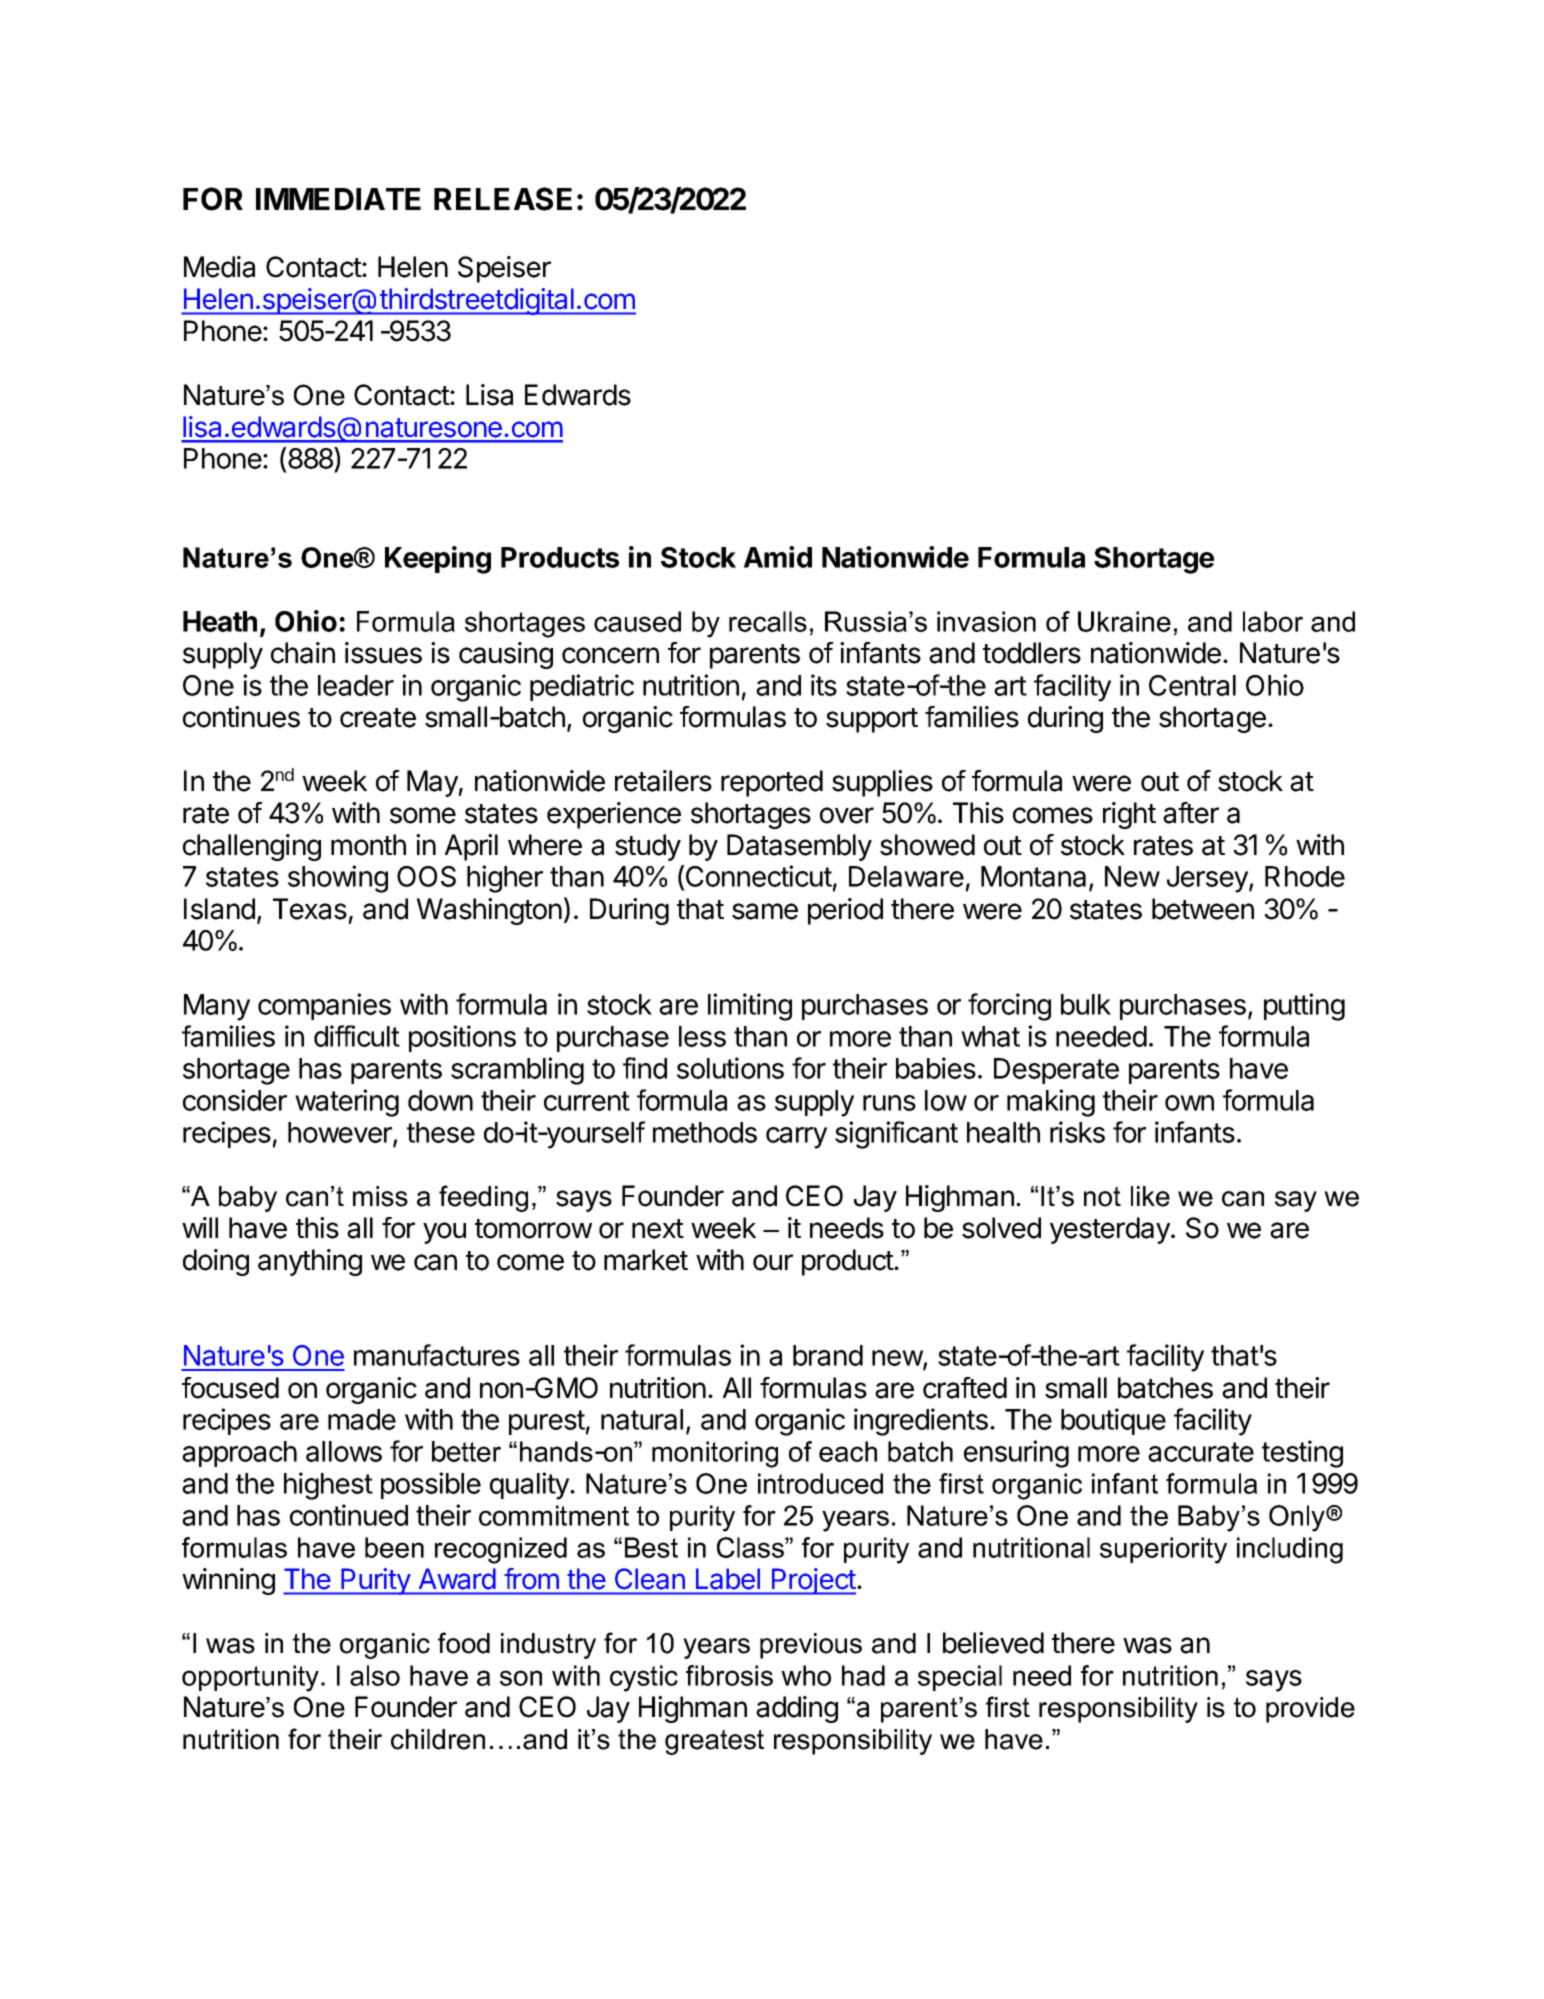 The image size is (1544, 1999). What do you see at coordinates (1192, 685) in the image?
I see `Central` at bounding box center [1192, 685].
